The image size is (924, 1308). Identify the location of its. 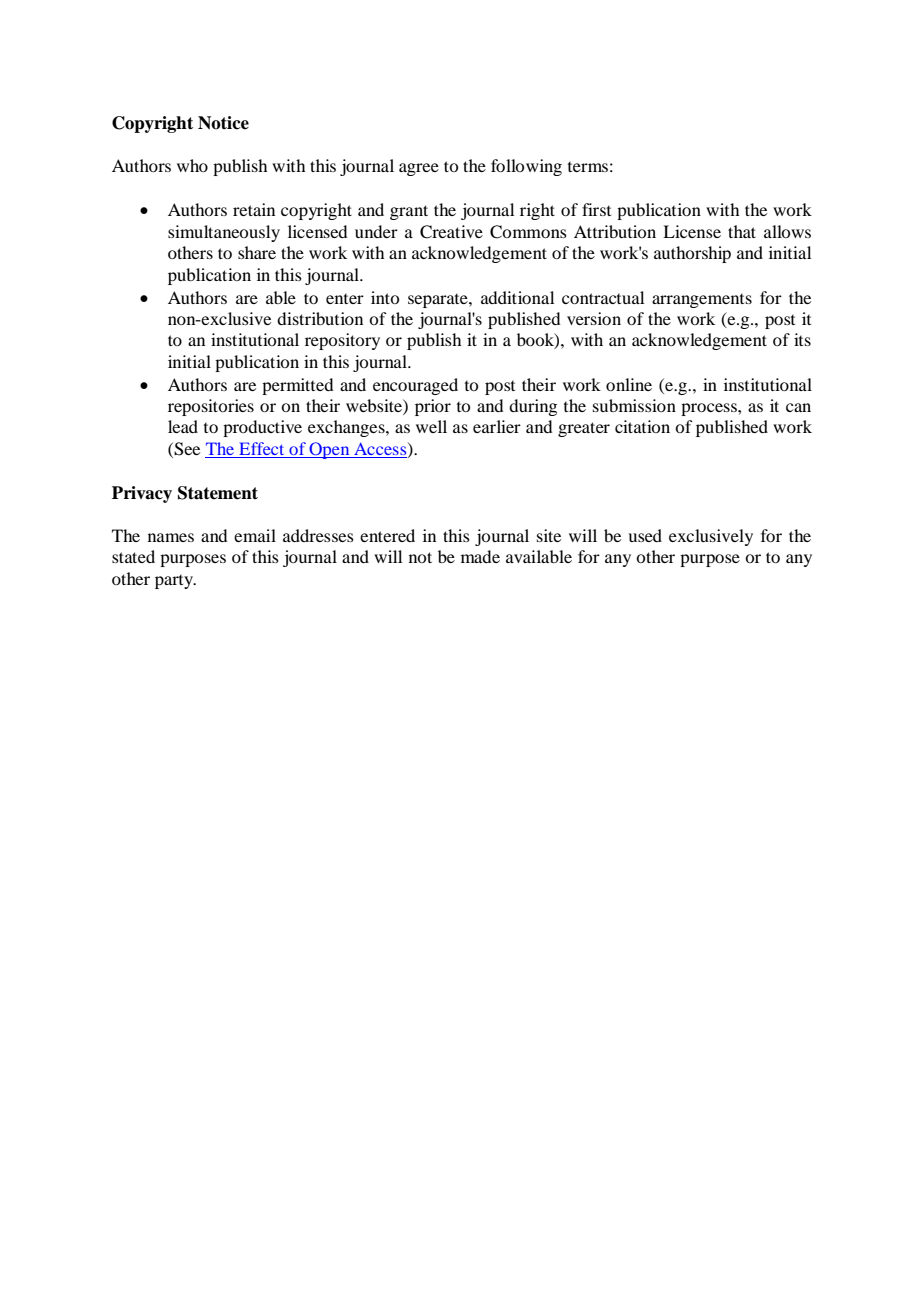
(802, 339).
